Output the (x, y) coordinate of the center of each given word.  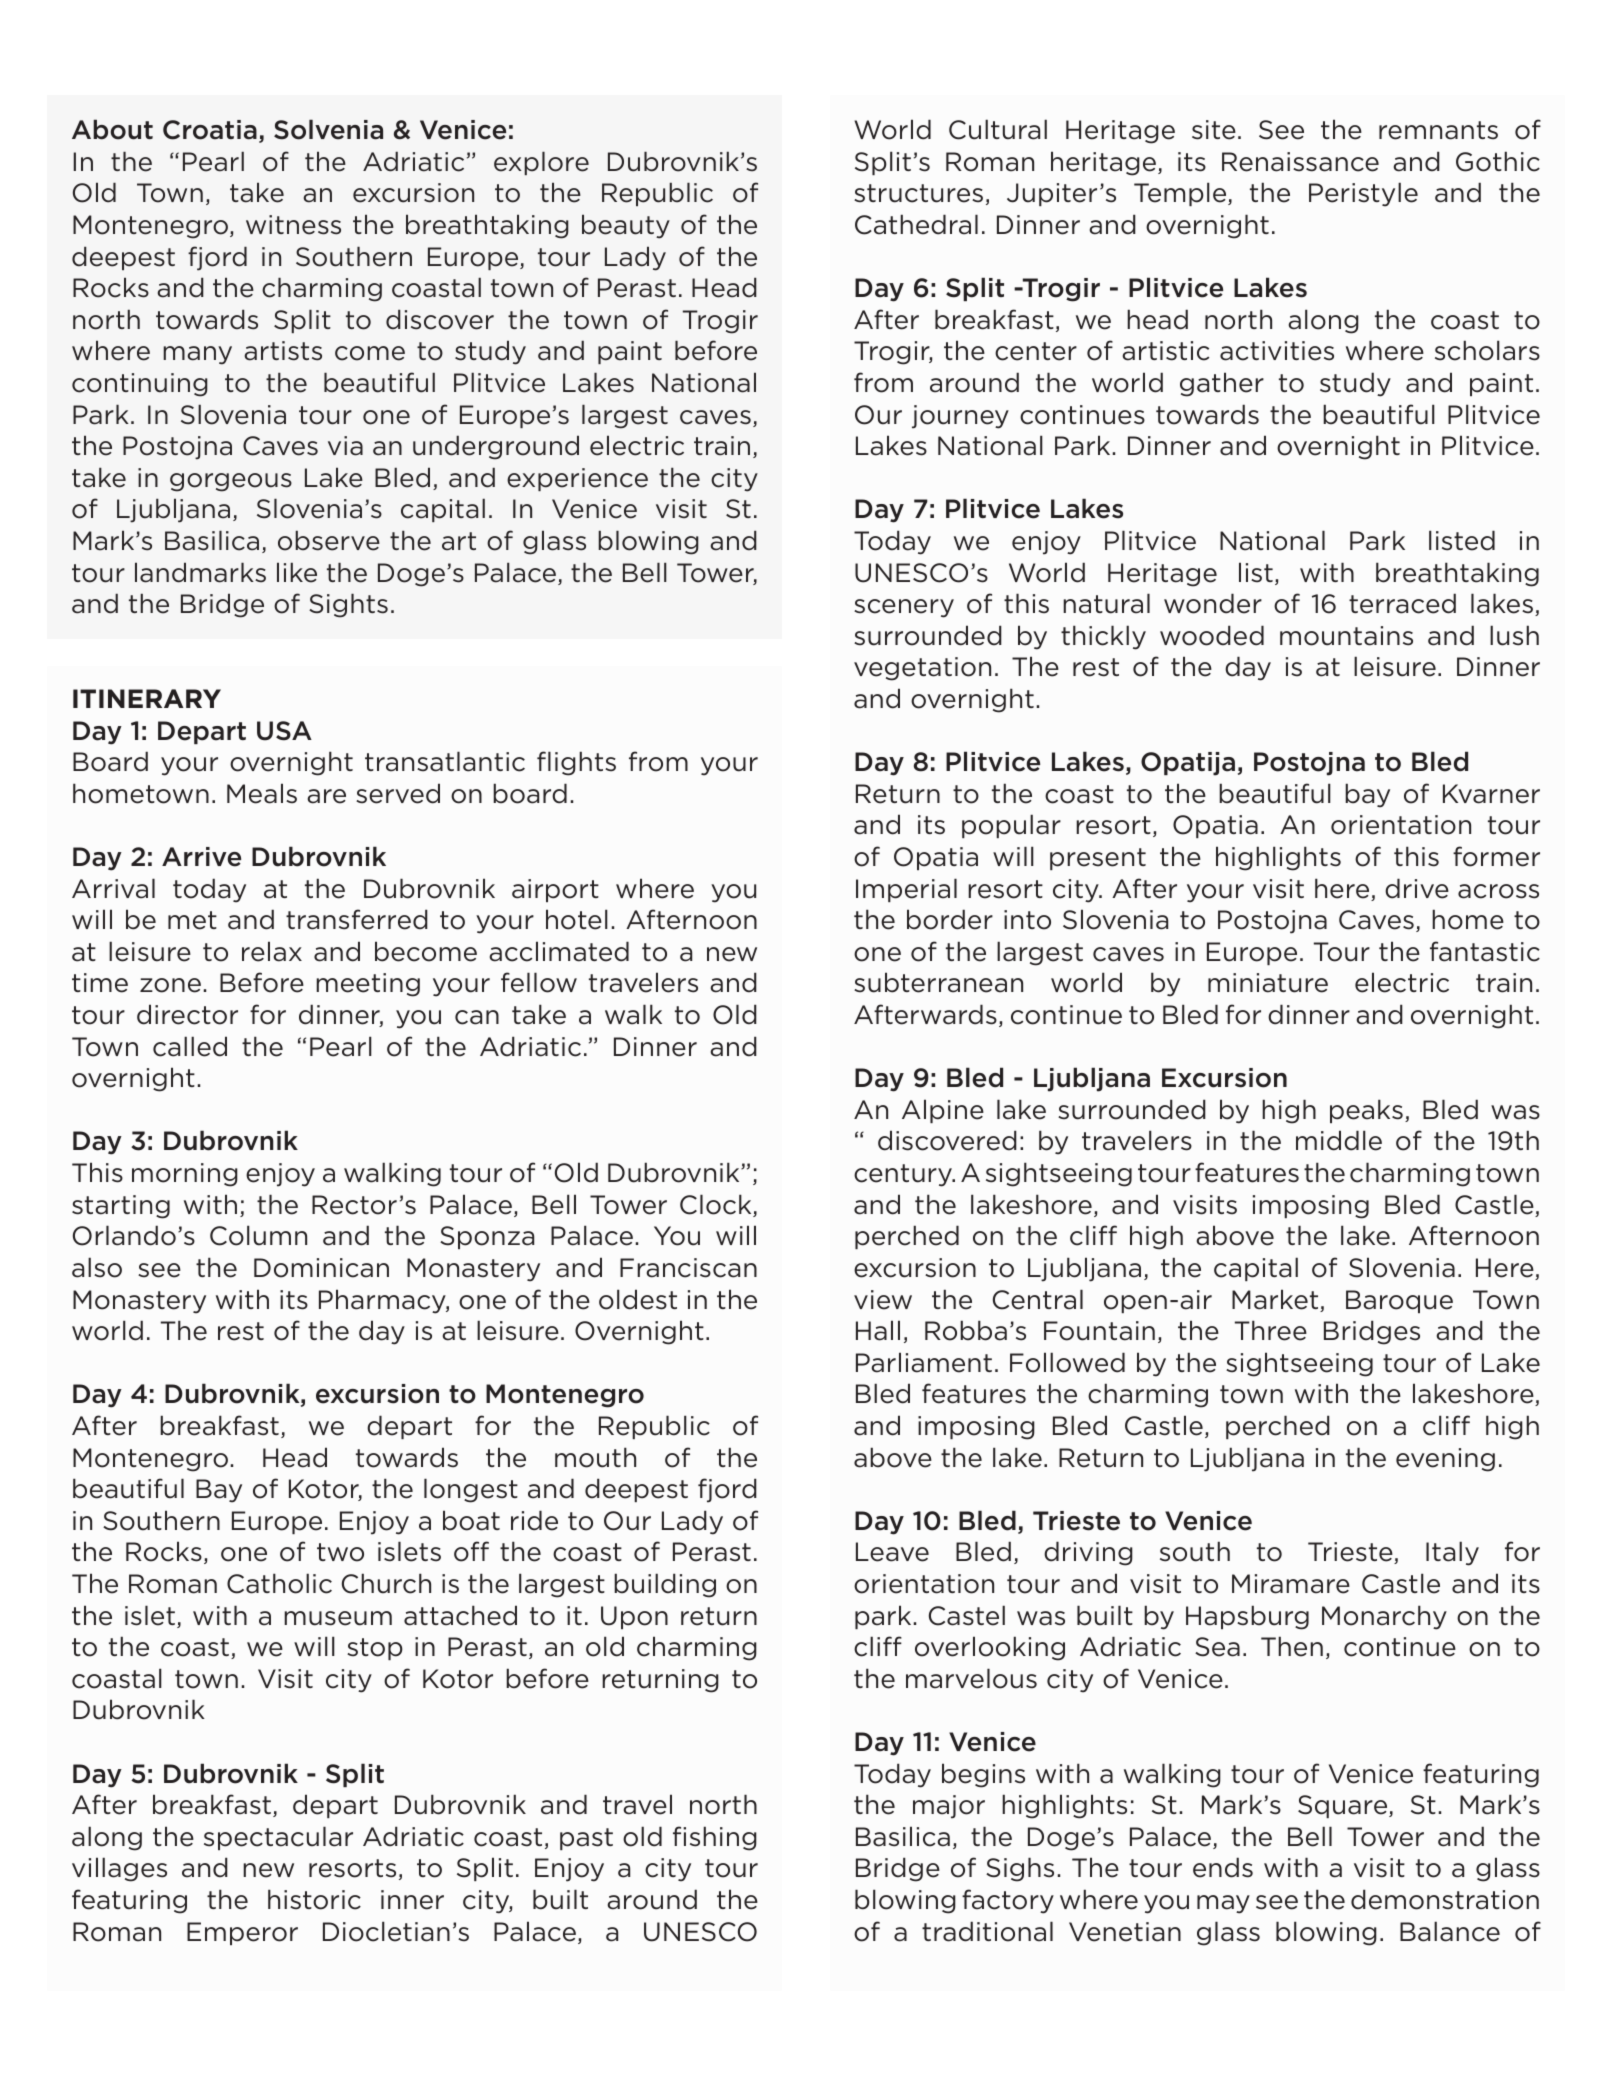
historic (314, 1899)
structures (918, 193)
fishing (715, 1838)
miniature (1268, 983)
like (297, 572)
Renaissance (1300, 162)
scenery (904, 608)
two (340, 1552)
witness (293, 225)
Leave (892, 1552)
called (190, 1046)
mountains (1346, 636)
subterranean (938, 982)
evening (1445, 1460)
